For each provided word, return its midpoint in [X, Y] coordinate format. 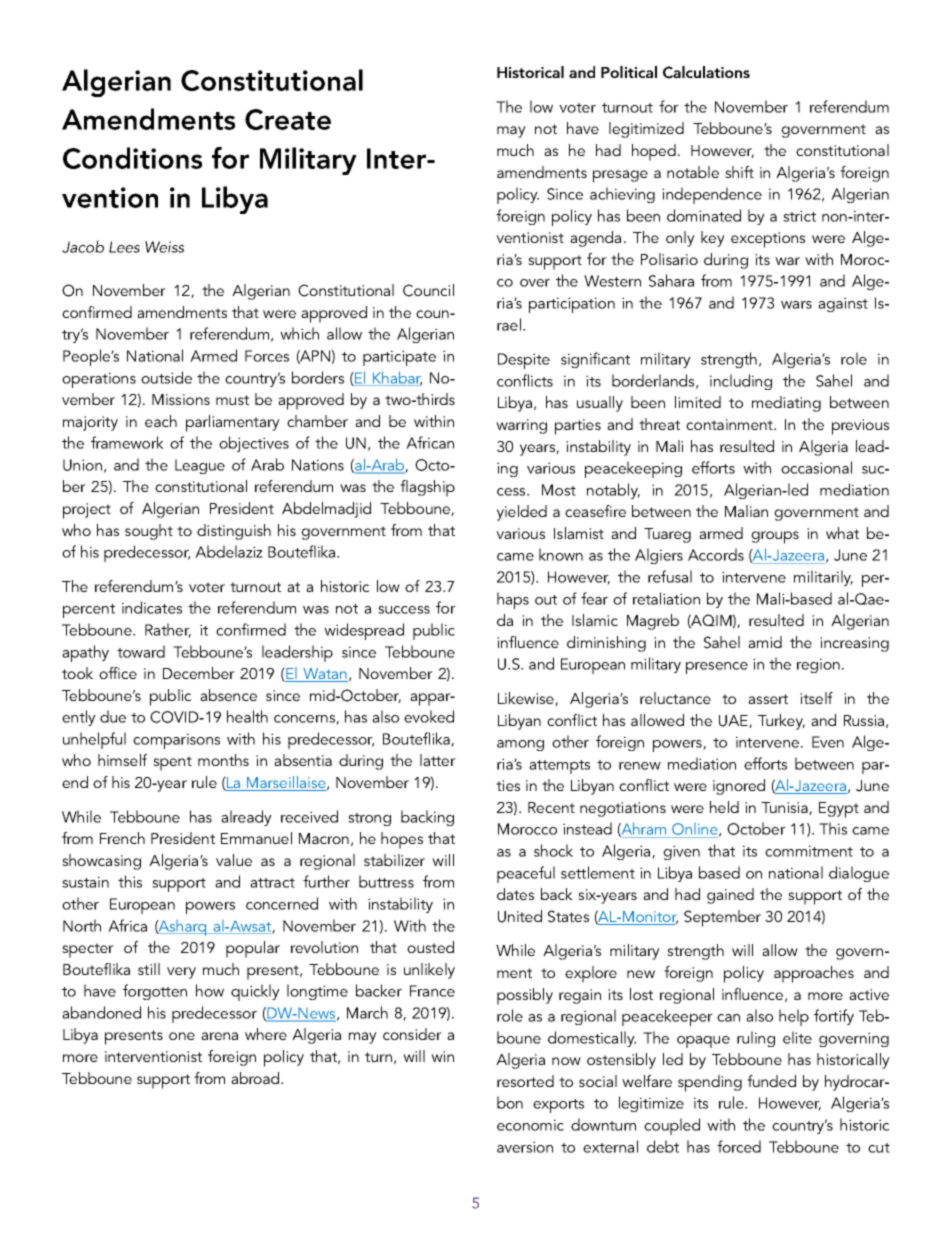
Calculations [706, 72]
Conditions [132, 158]
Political [629, 72]
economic [530, 1125]
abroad [256, 1078]
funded [771, 1081]
